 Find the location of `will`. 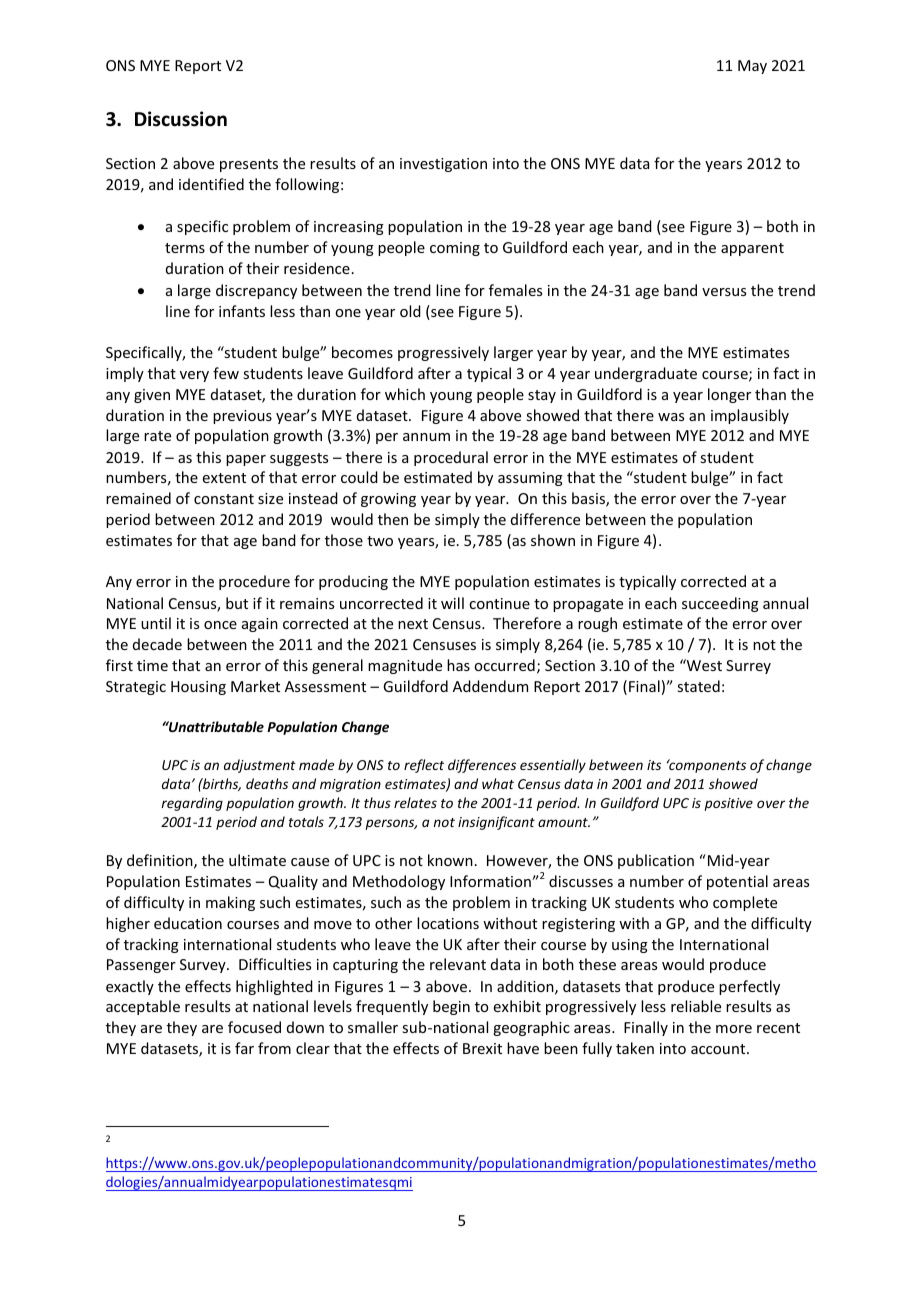

will is located at coordinates (452, 603).
